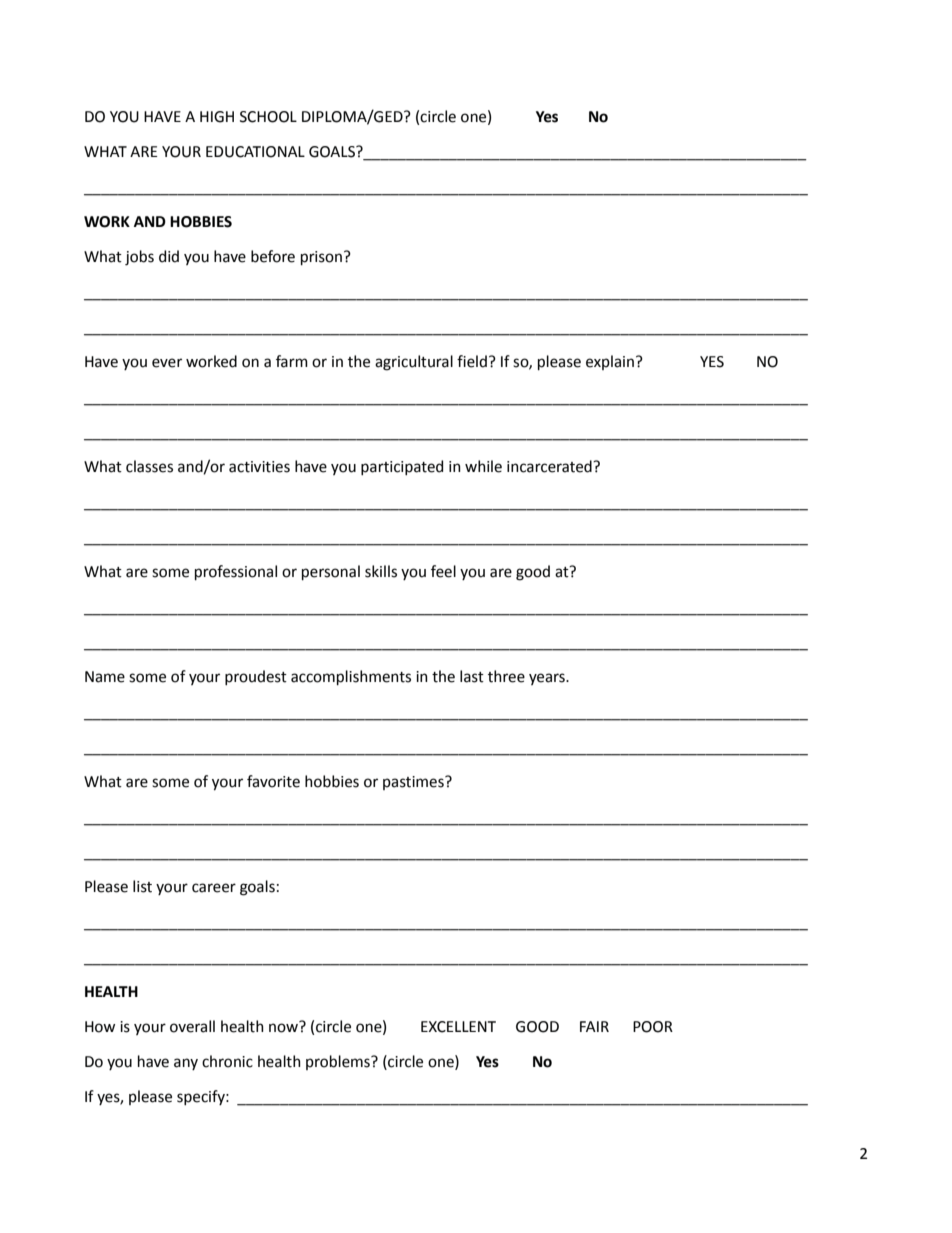  What do you see at coordinates (610, 362) in the page?
I see `explain` at bounding box center [610, 362].
